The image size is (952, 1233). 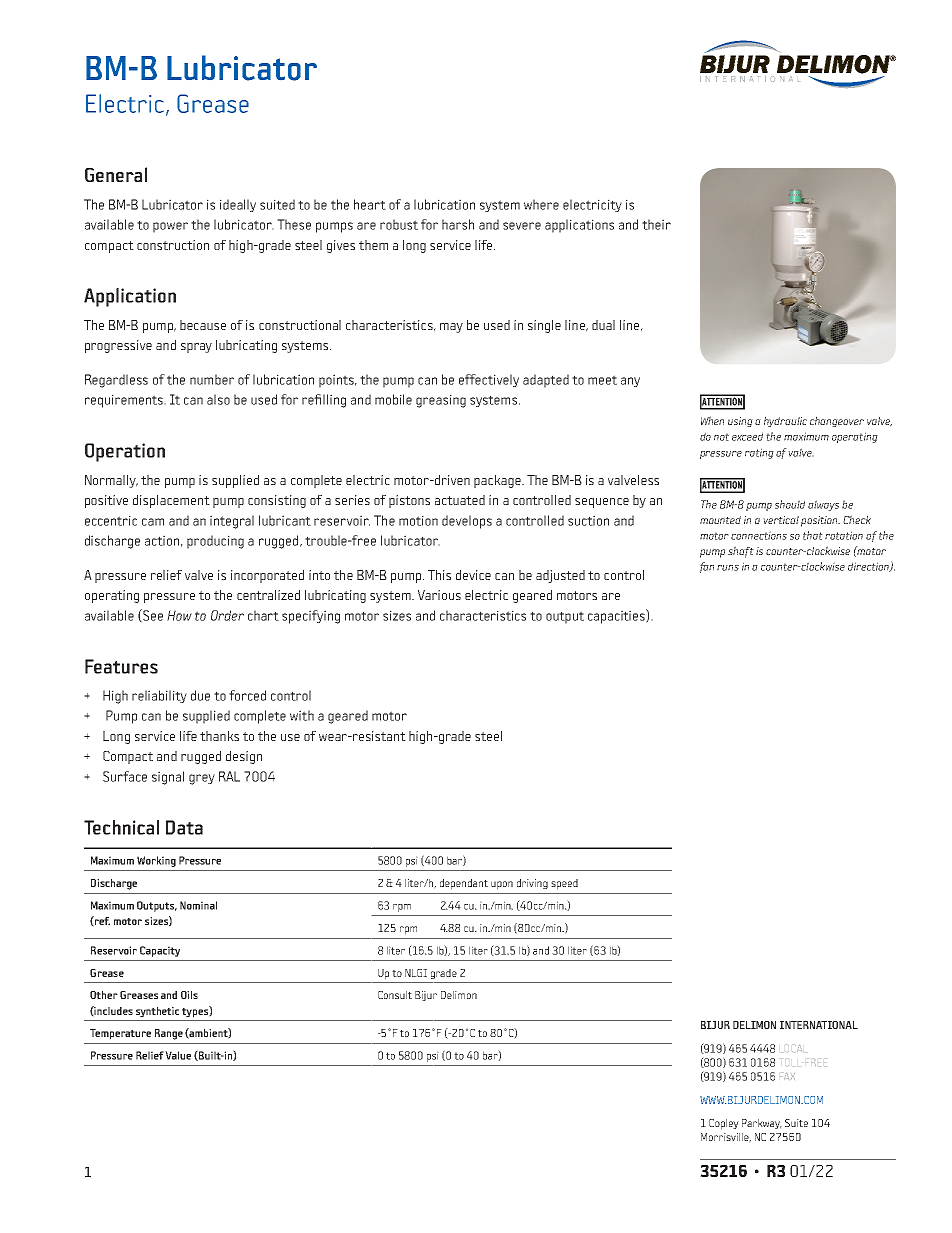 What do you see at coordinates (787, 1076) in the document?
I see `FAX` at bounding box center [787, 1076].
